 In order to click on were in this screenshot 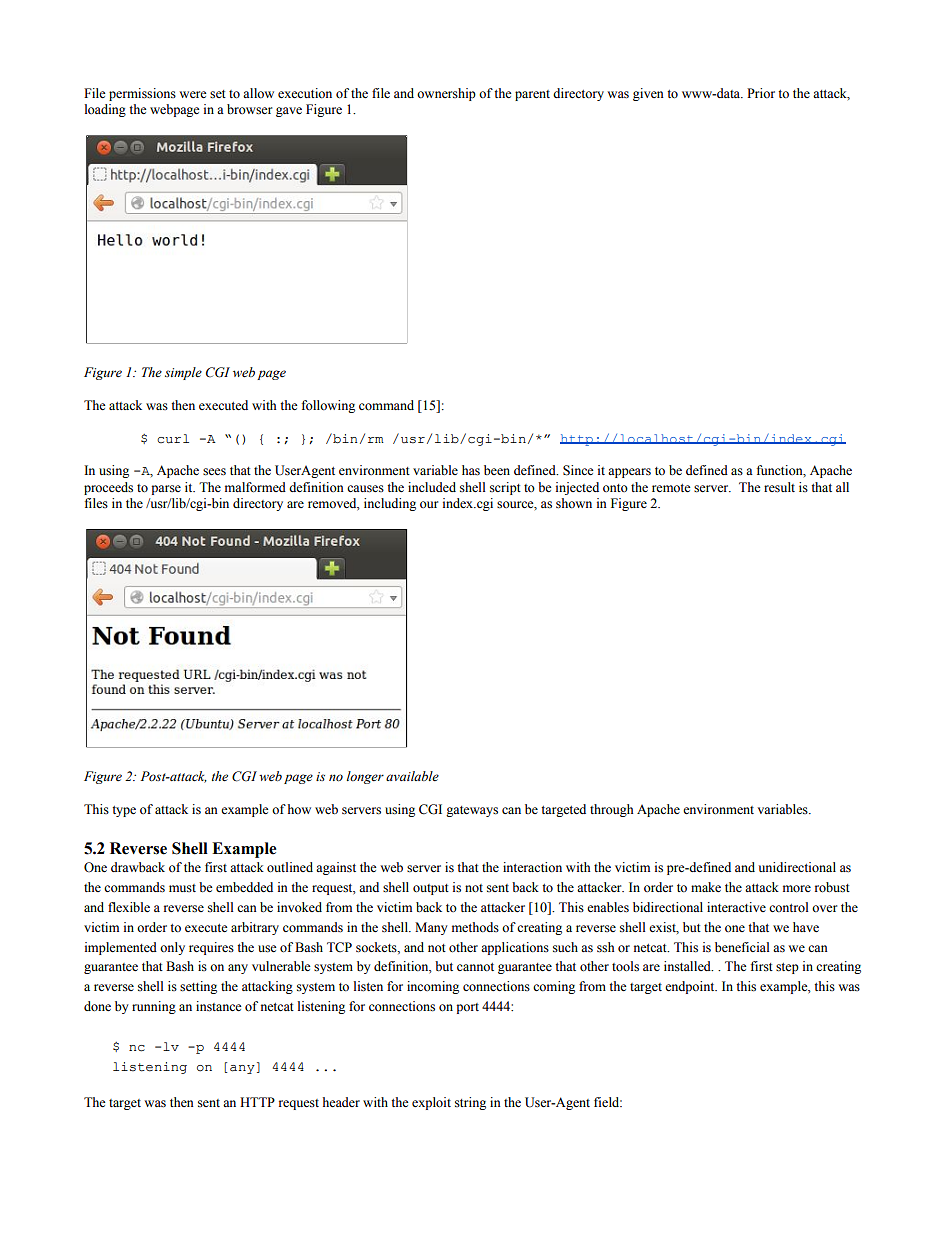, I will do `click(193, 94)`.
